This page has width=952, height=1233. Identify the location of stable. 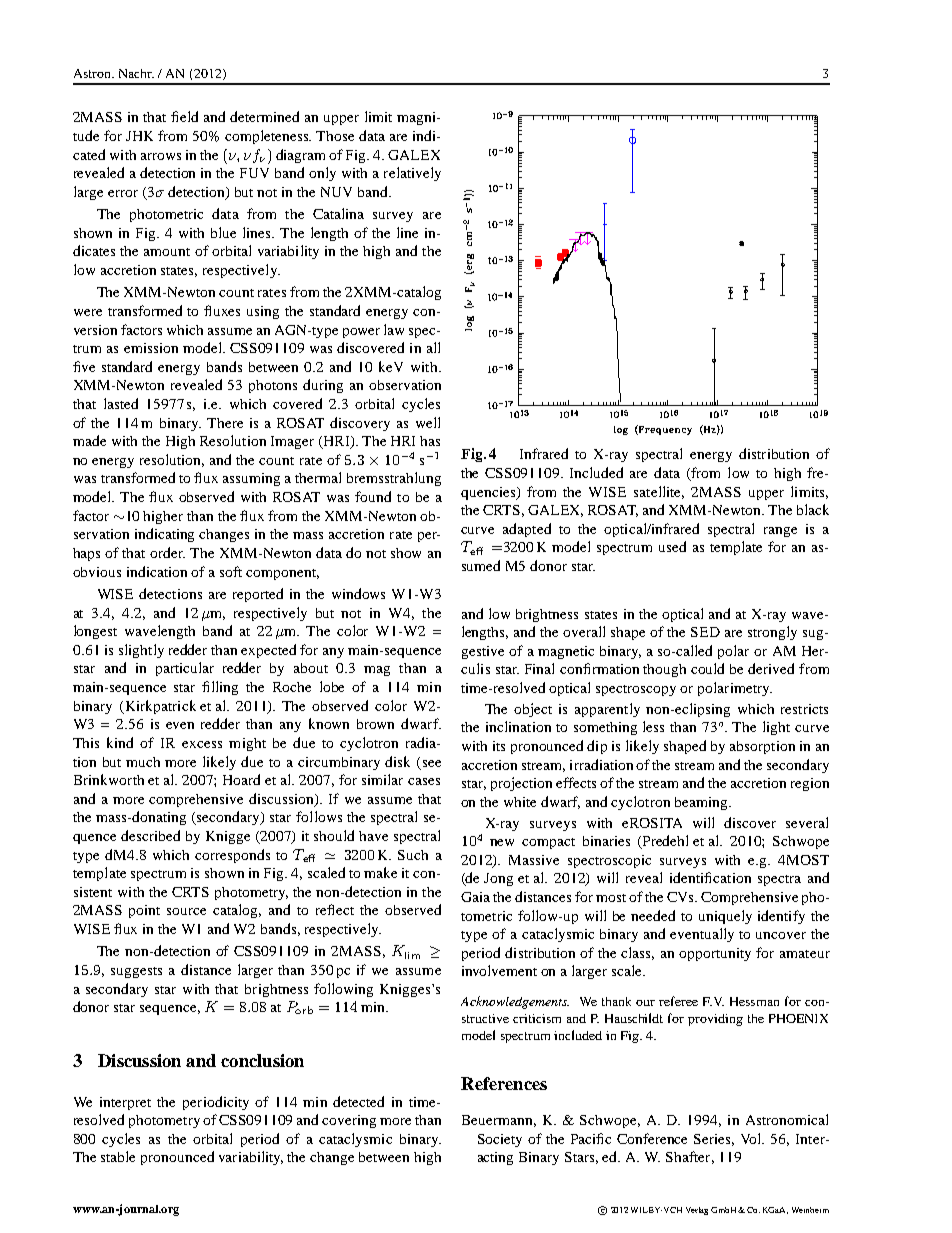
(118, 1156).
